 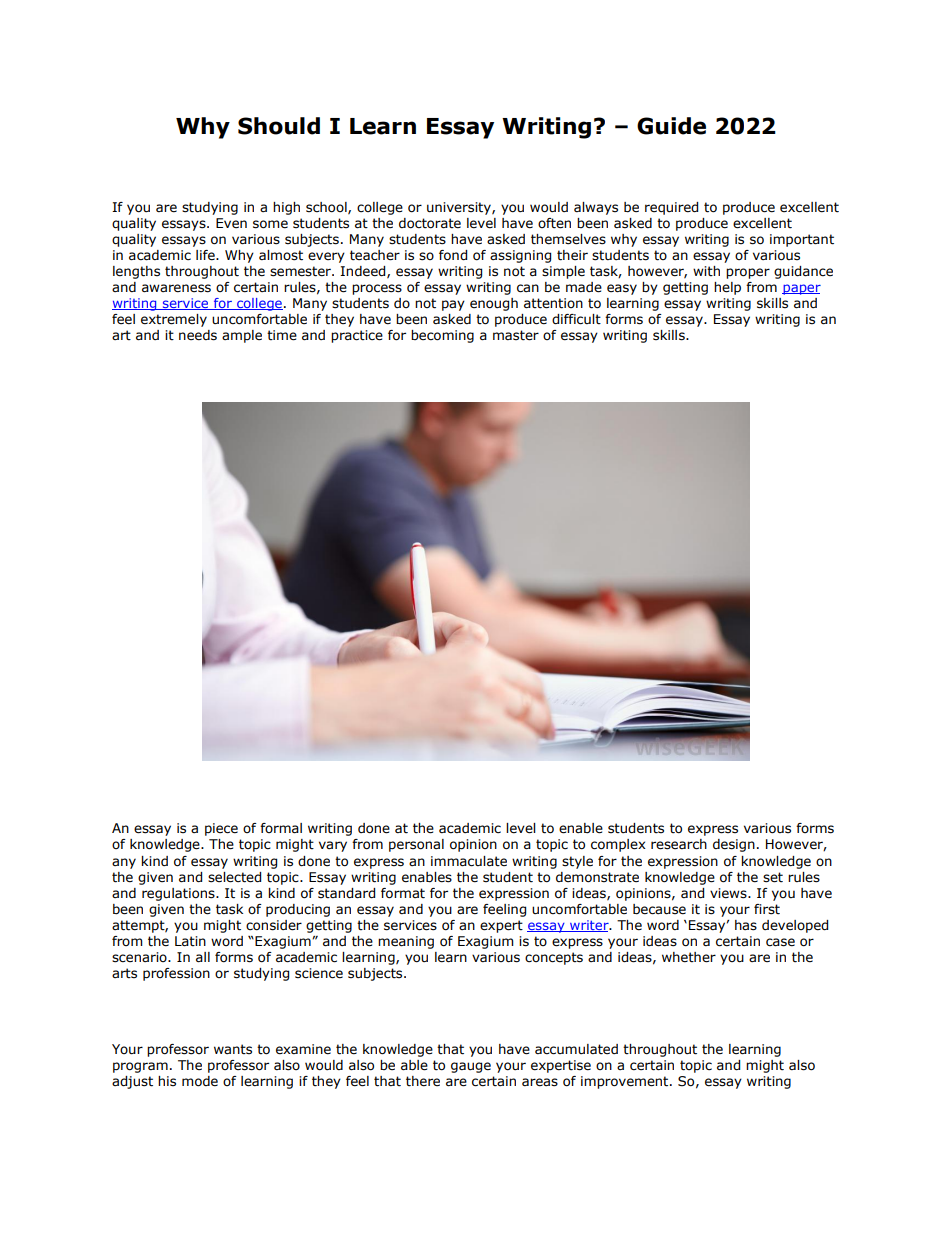 I want to click on Guide, so click(x=671, y=126).
